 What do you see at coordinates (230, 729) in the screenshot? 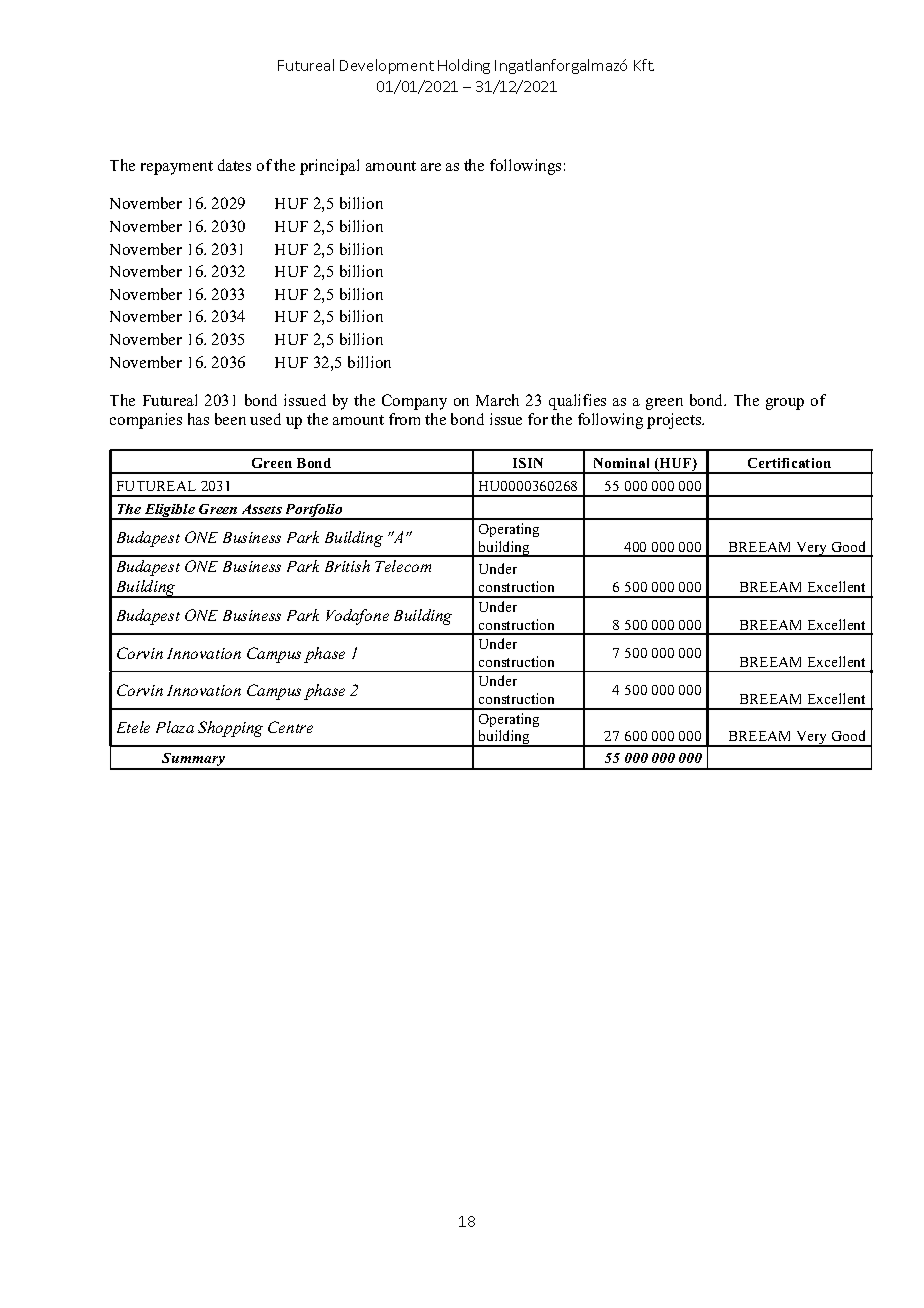
I see `Shopping` at bounding box center [230, 729].
